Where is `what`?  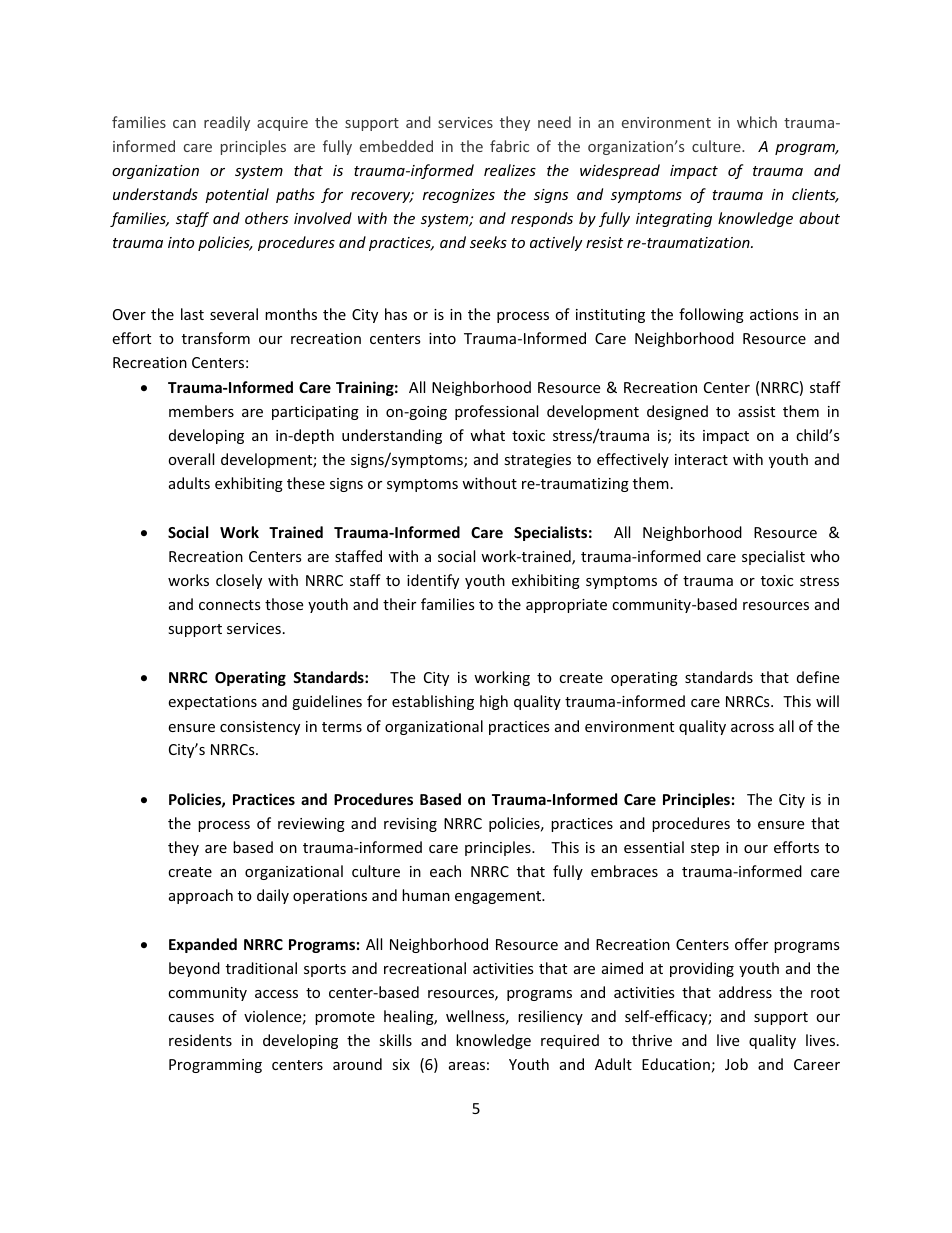
what is located at coordinates (487, 435).
